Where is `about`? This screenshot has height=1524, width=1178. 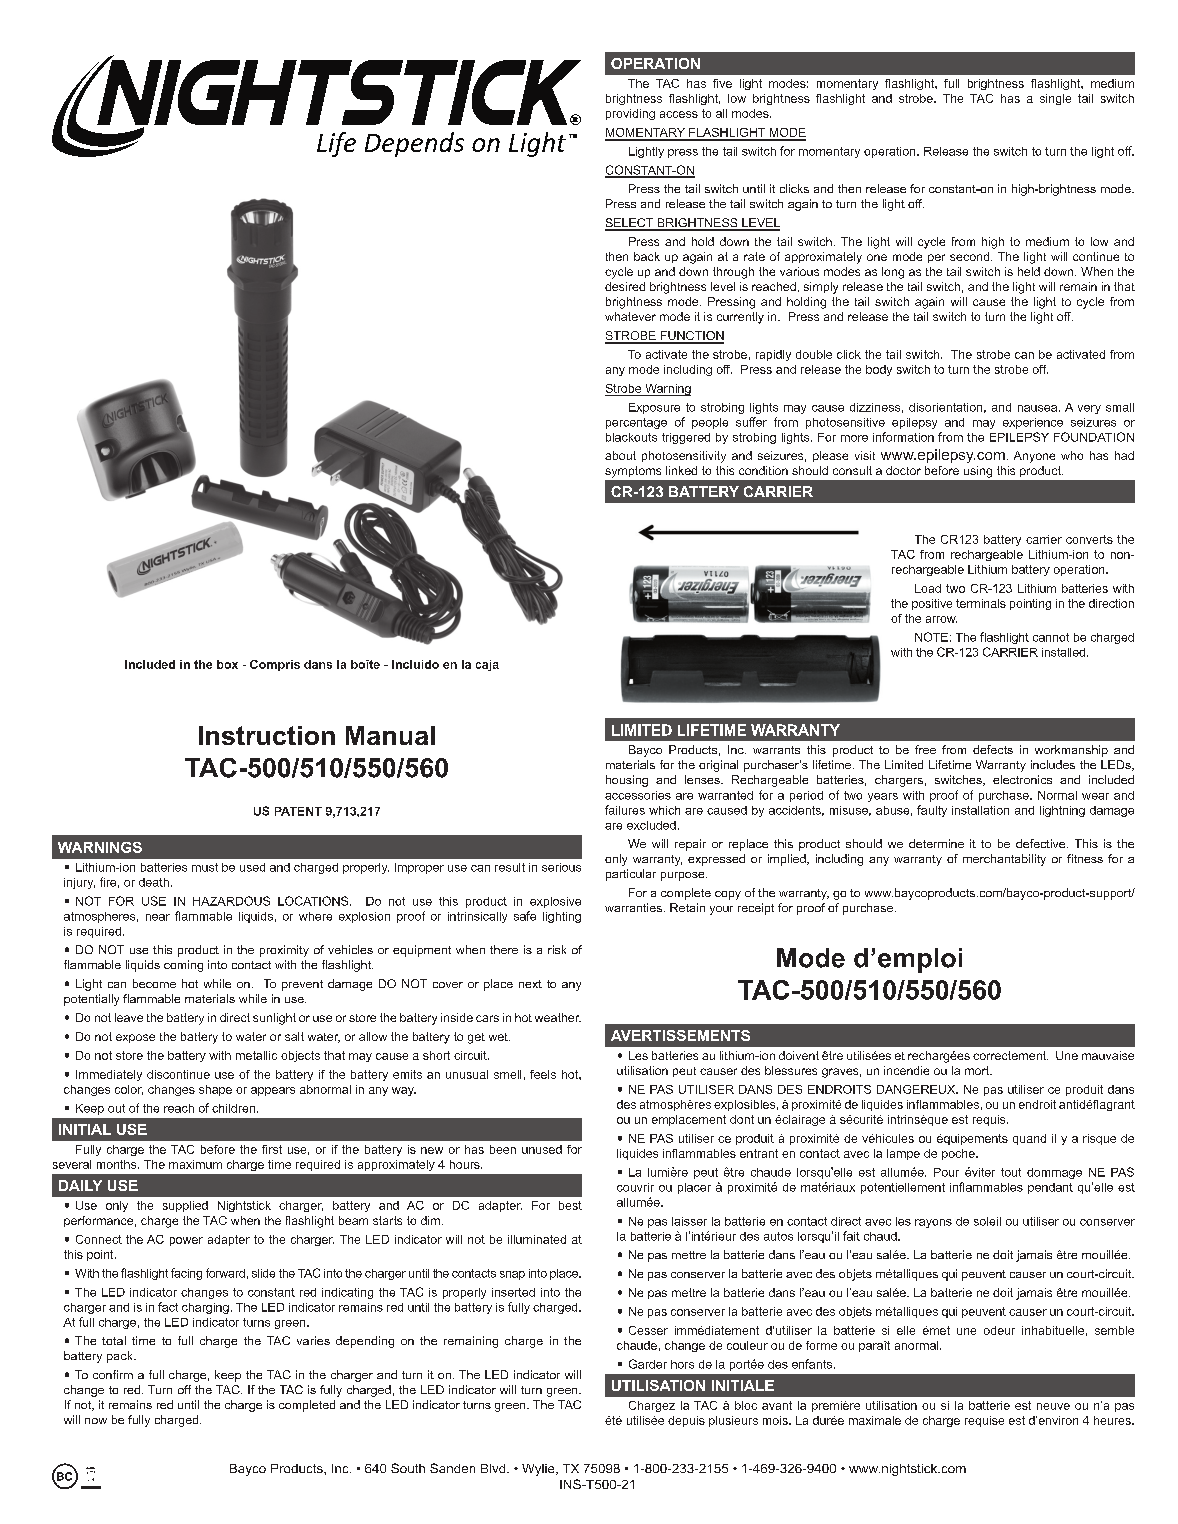 about is located at coordinates (620, 455).
